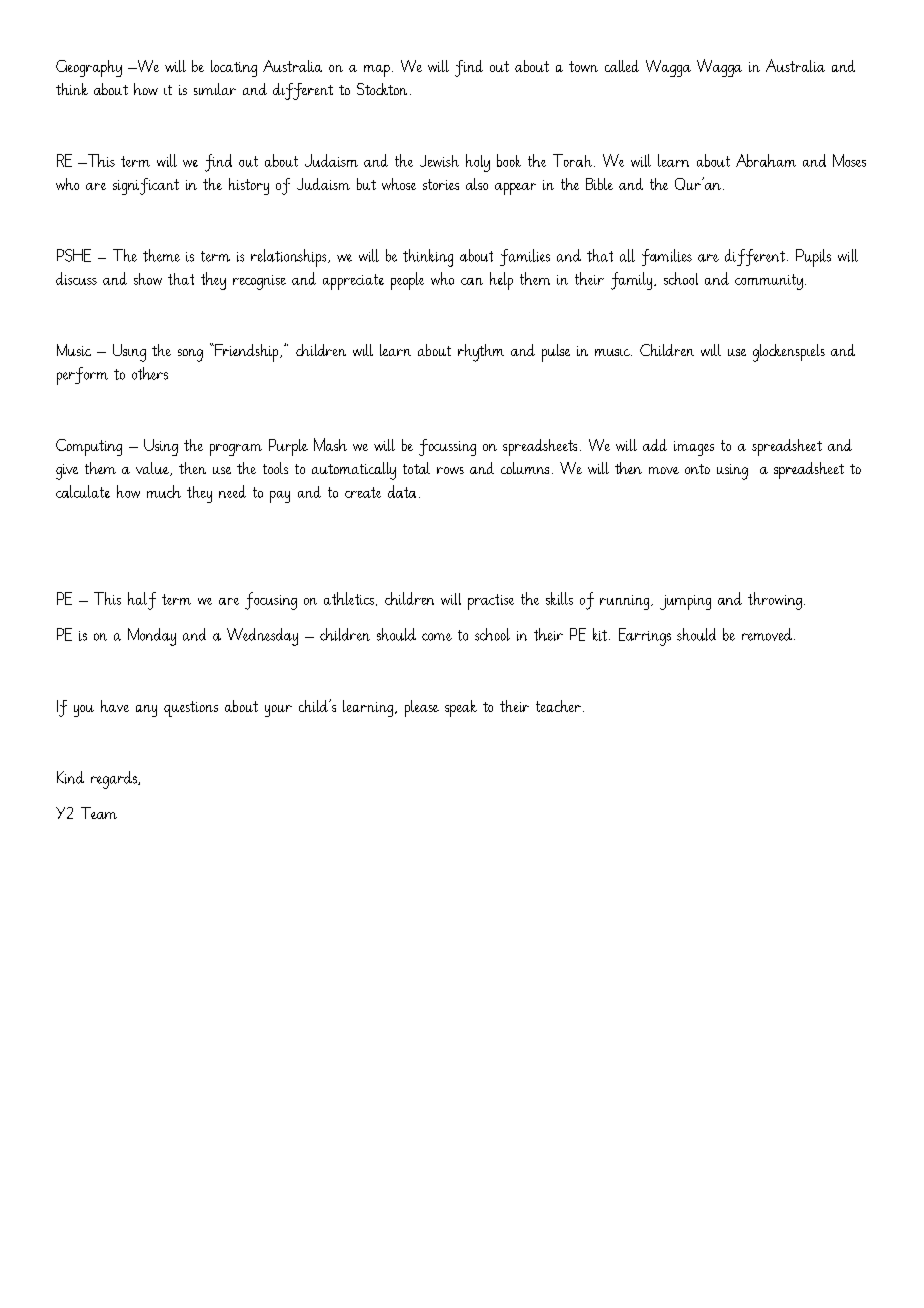  Describe the element at coordinates (164, 491) in the screenshot. I see `much` at that location.
